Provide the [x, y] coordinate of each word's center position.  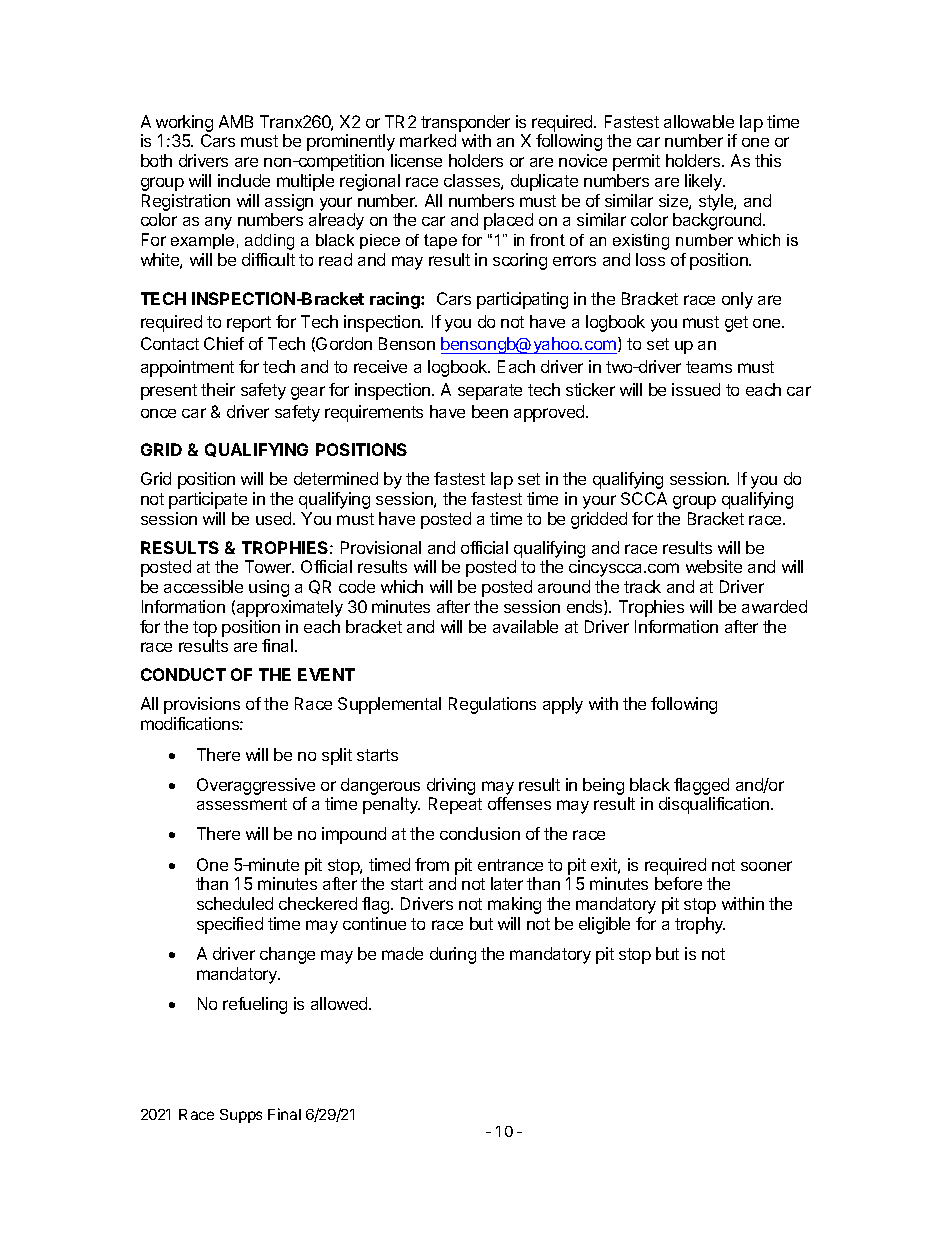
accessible [203, 586]
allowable [699, 121]
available [525, 626]
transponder [465, 123]
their [218, 389]
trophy [700, 925]
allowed [340, 1003]
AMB [236, 121]
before [678, 883]
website [714, 566]
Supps [241, 1116]
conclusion [480, 833]
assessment [242, 804]
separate [490, 392]
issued [696, 389]
